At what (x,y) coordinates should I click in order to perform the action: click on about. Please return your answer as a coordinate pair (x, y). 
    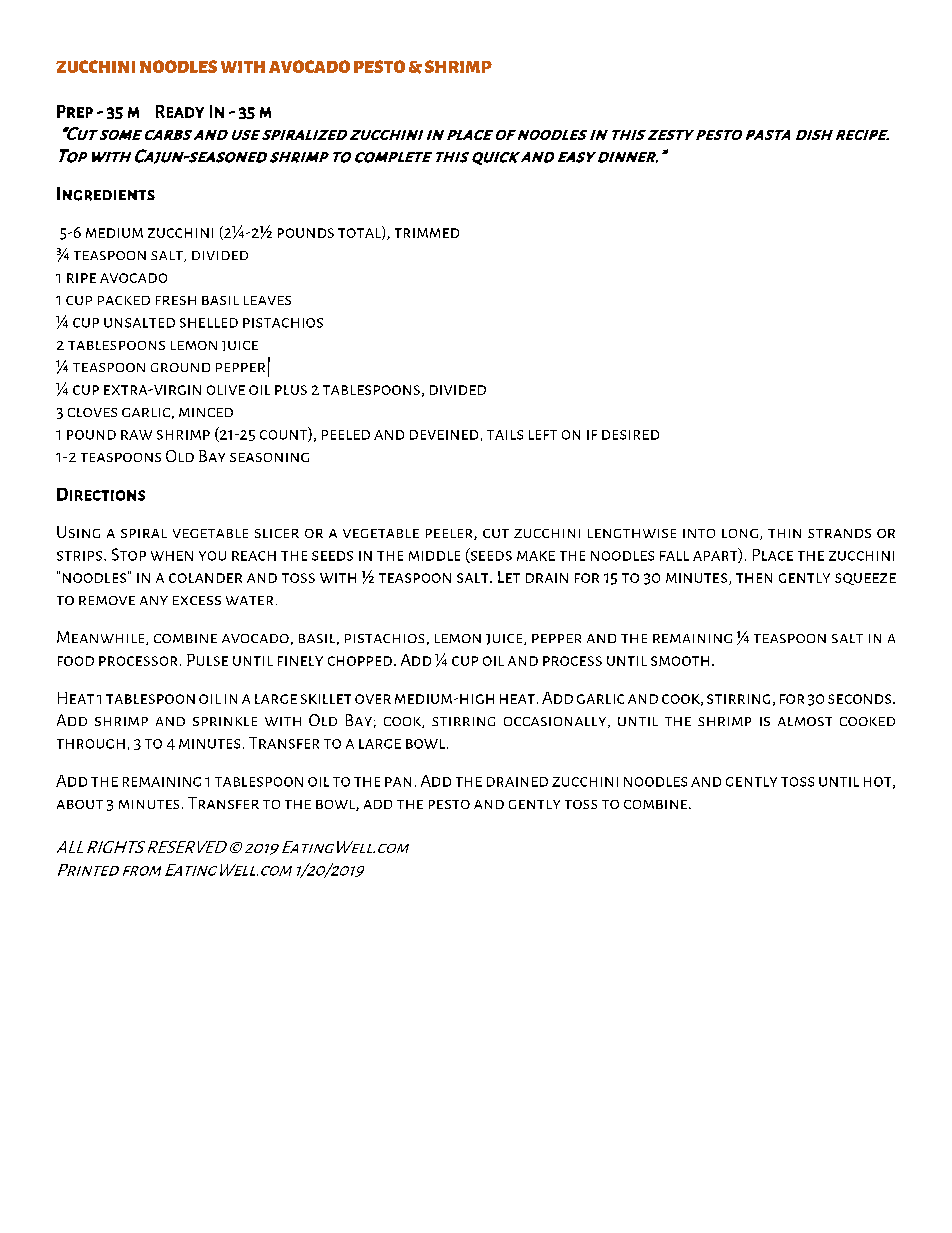
    Looking at the image, I should click on (80, 804).
